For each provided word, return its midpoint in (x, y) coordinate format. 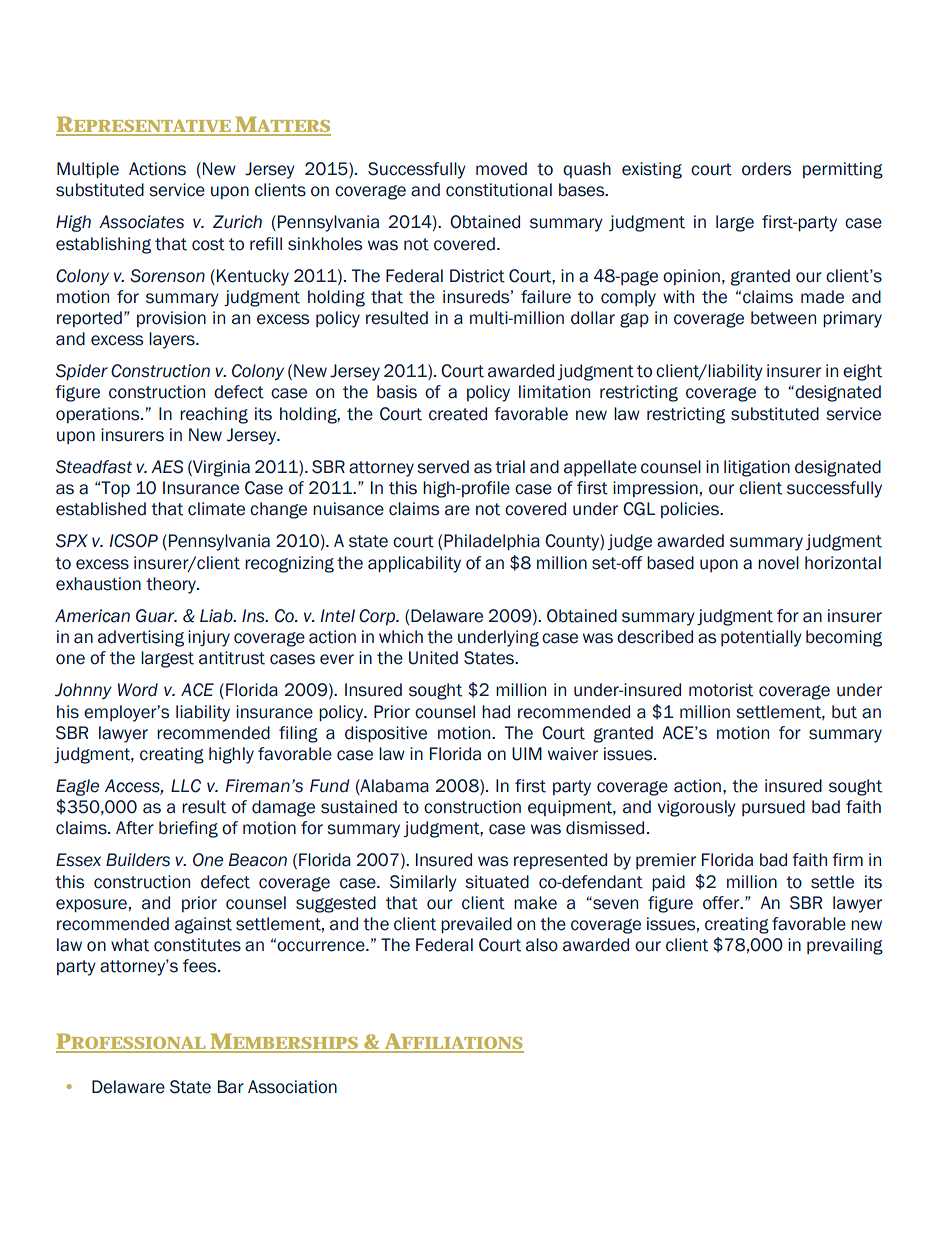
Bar (231, 1087)
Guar (156, 616)
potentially (761, 638)
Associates (141, 222)
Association (292, 1087)
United (433, 658)
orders (766, 169)
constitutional (499, 190)
